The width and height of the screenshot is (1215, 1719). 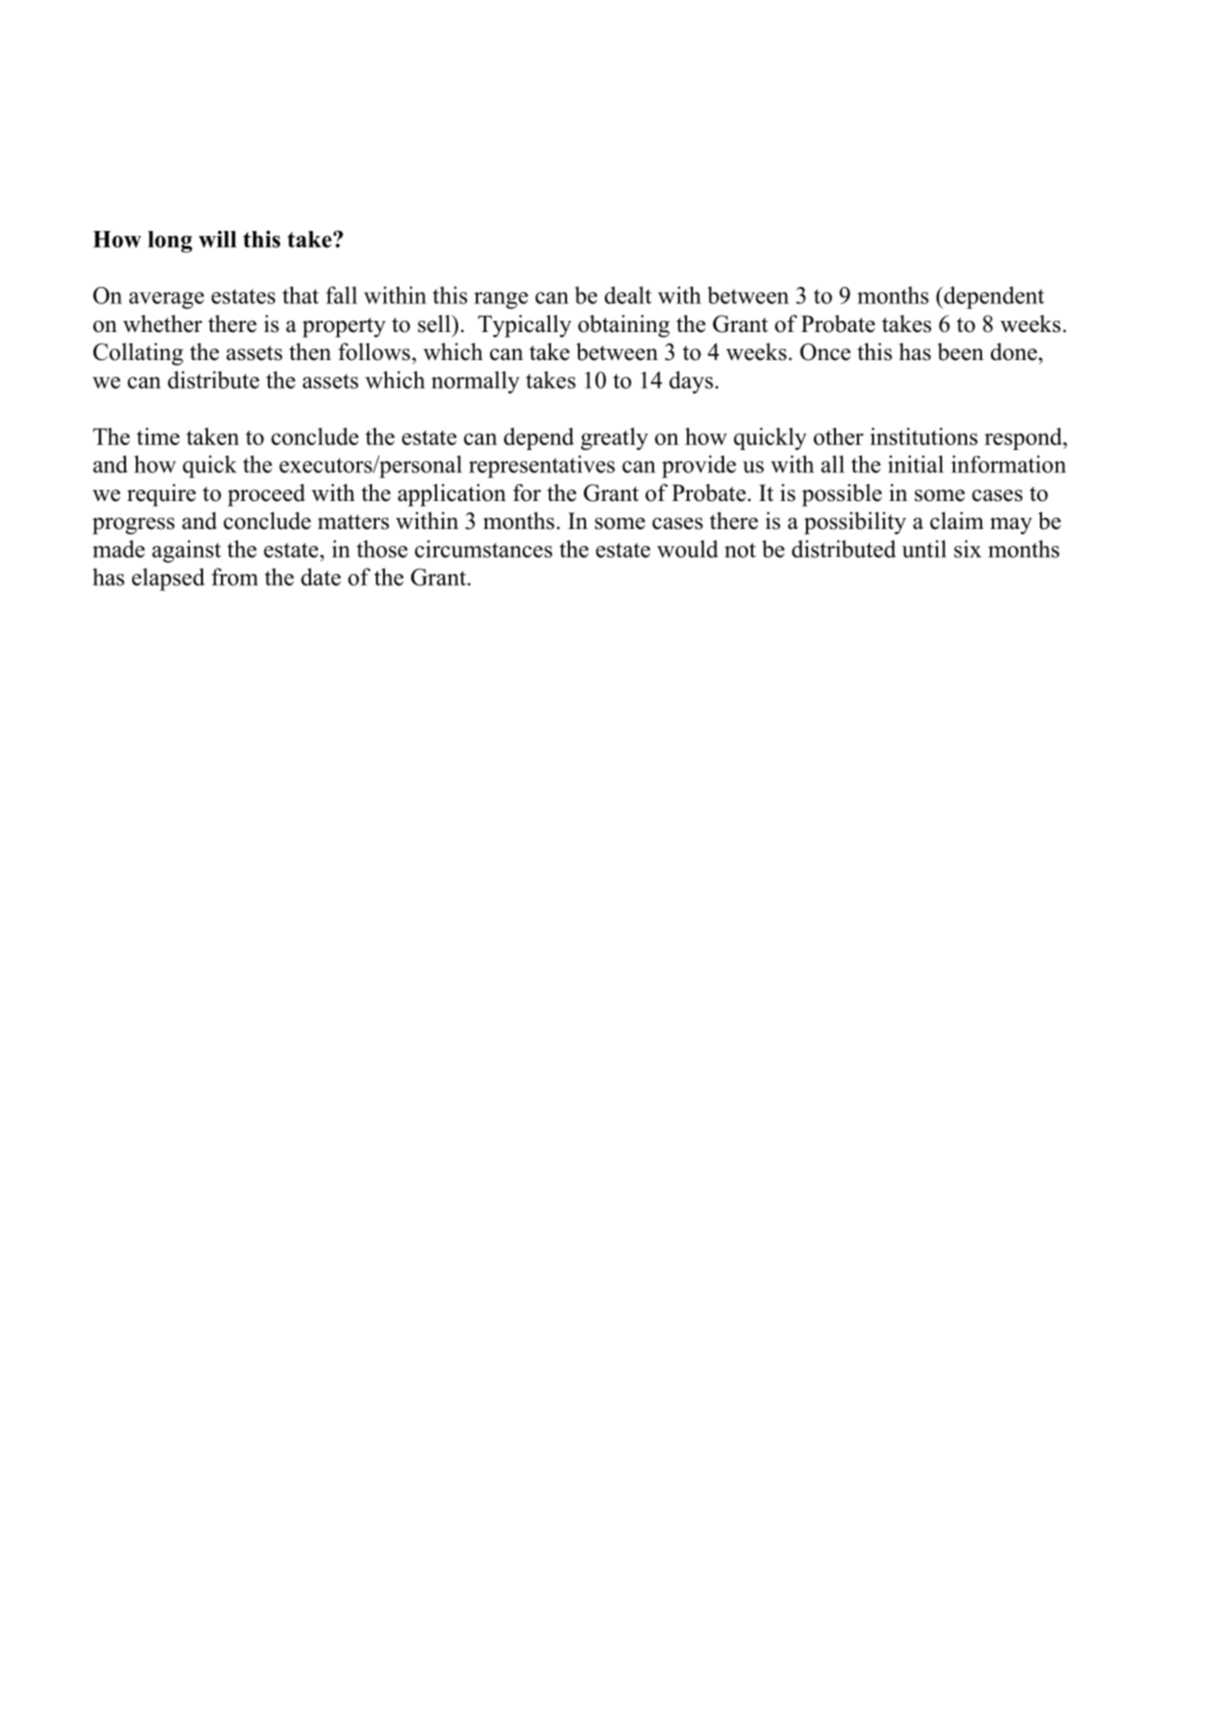 I want to click on greatly, so click(x=614, y=438).
